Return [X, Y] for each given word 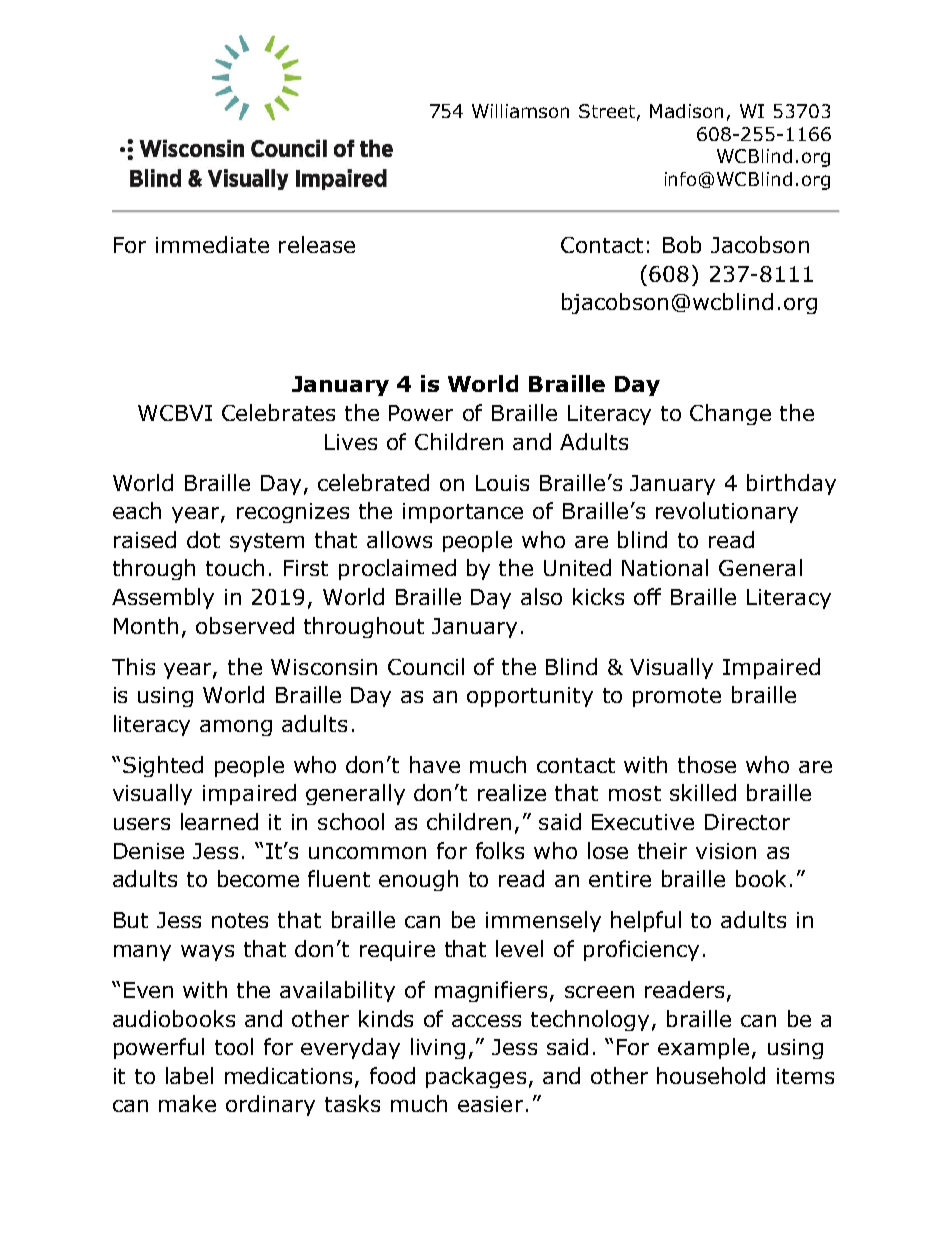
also [541, 596]
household [711, 1075]
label [189, 1075]
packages [476, 1077]
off [647, 596]
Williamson [520, 111]
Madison [686, 111]
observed [245, 625]
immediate [212, 244]
